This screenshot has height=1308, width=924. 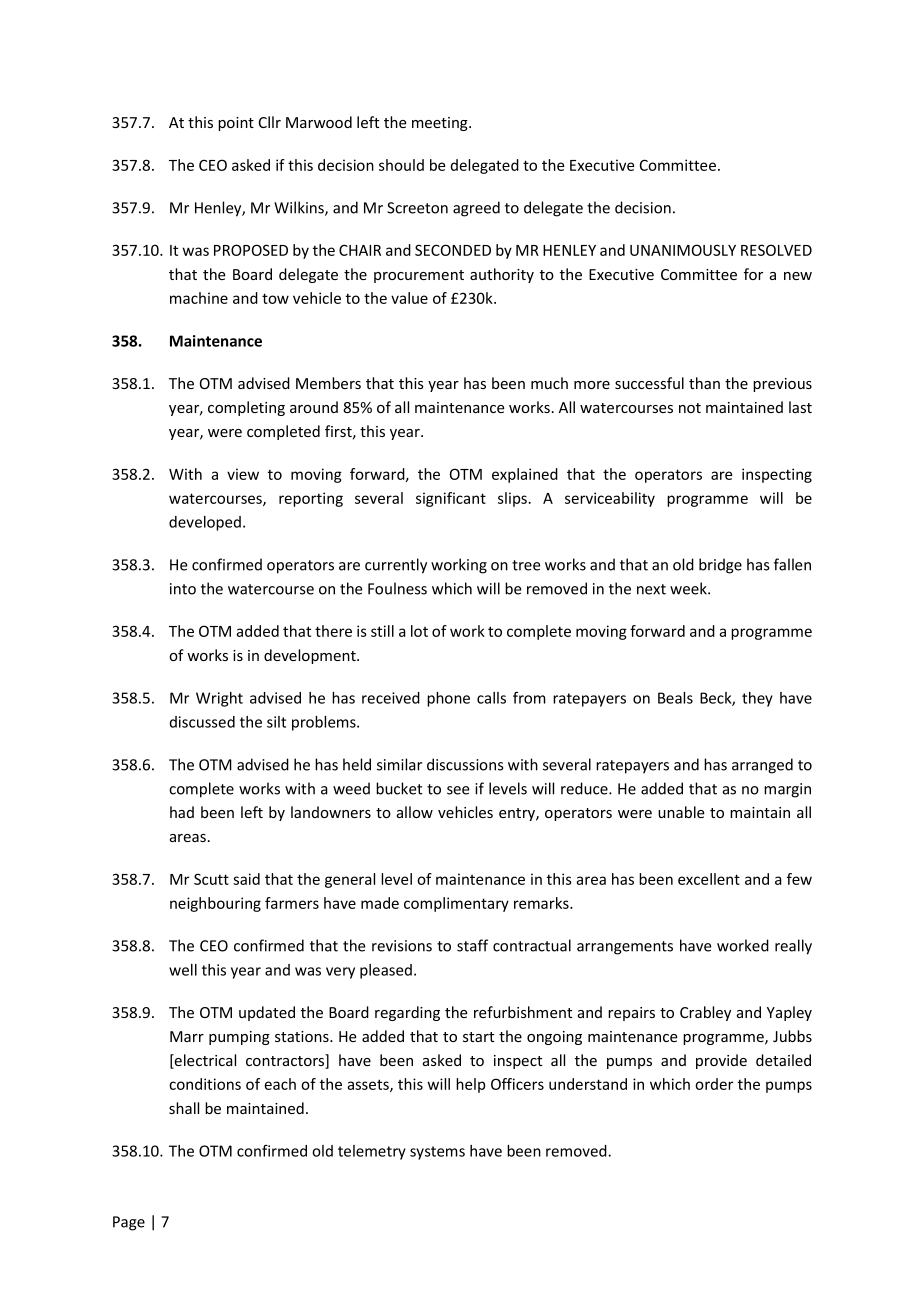 What do you see at coordinates (472, 945) in the screenshot?
I see `staff` at bounding box center [472, 945].
